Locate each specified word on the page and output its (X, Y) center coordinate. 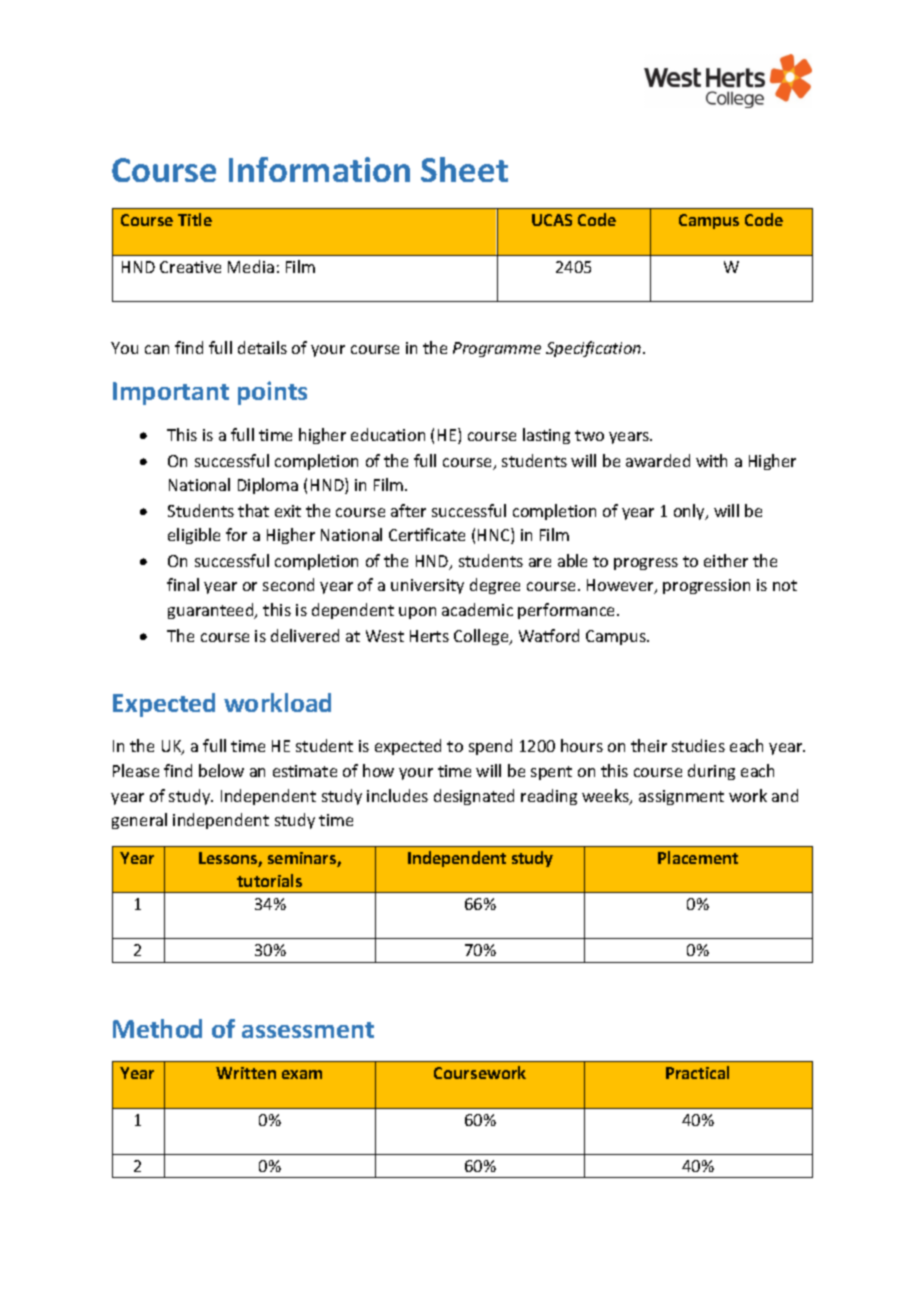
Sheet (464, 169)
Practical (697, 1072)
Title (195, 219)
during (711, 772)
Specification (595, 349)
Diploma (268, 486)
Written (246, 1073)
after (408, 510)
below (221, 770)
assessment (308, 1030)
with (711, 460)
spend (490, 747)
